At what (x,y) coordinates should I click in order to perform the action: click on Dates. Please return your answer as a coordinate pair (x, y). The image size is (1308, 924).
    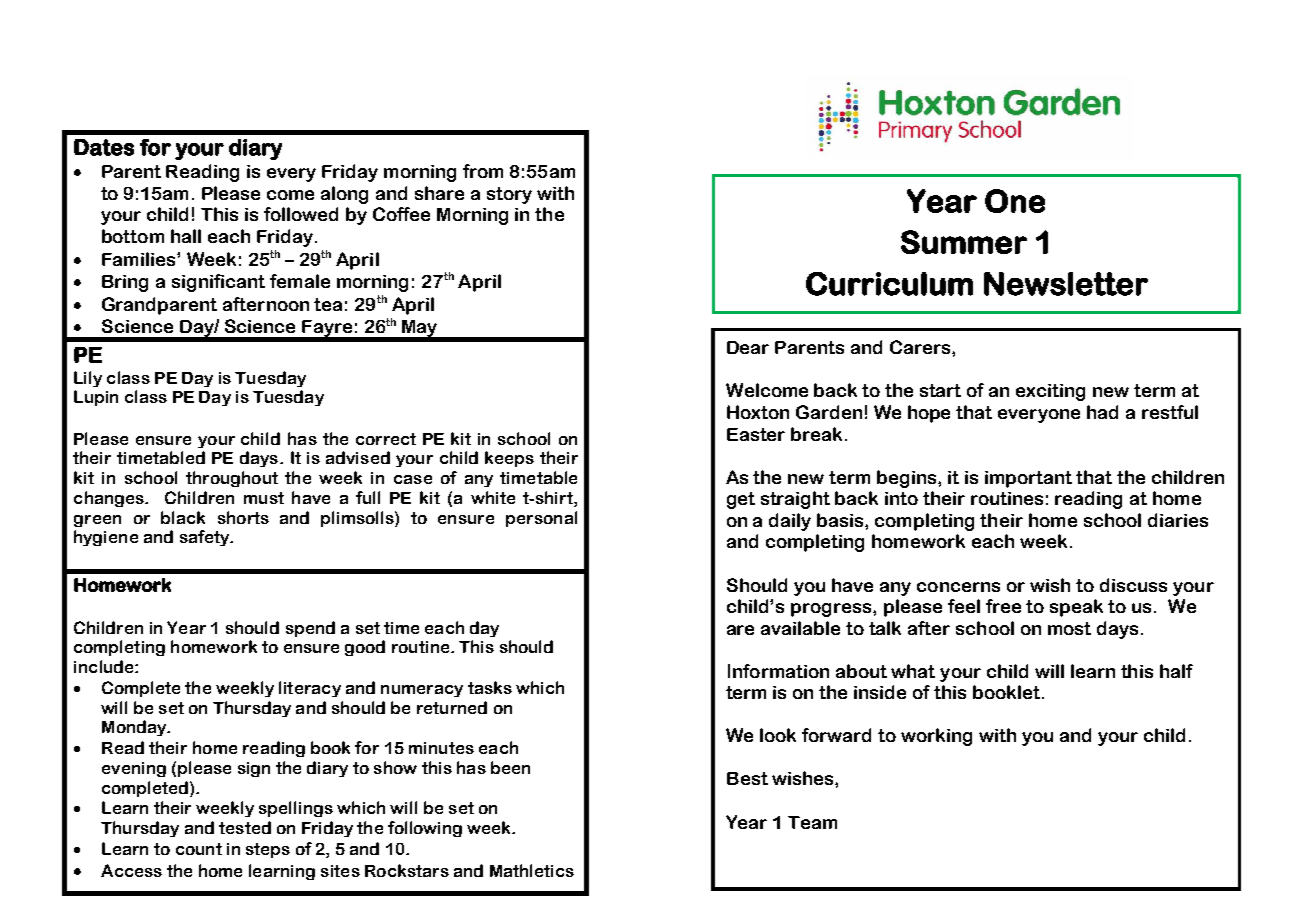
    Looking at the image, I should click on (104, 147).
